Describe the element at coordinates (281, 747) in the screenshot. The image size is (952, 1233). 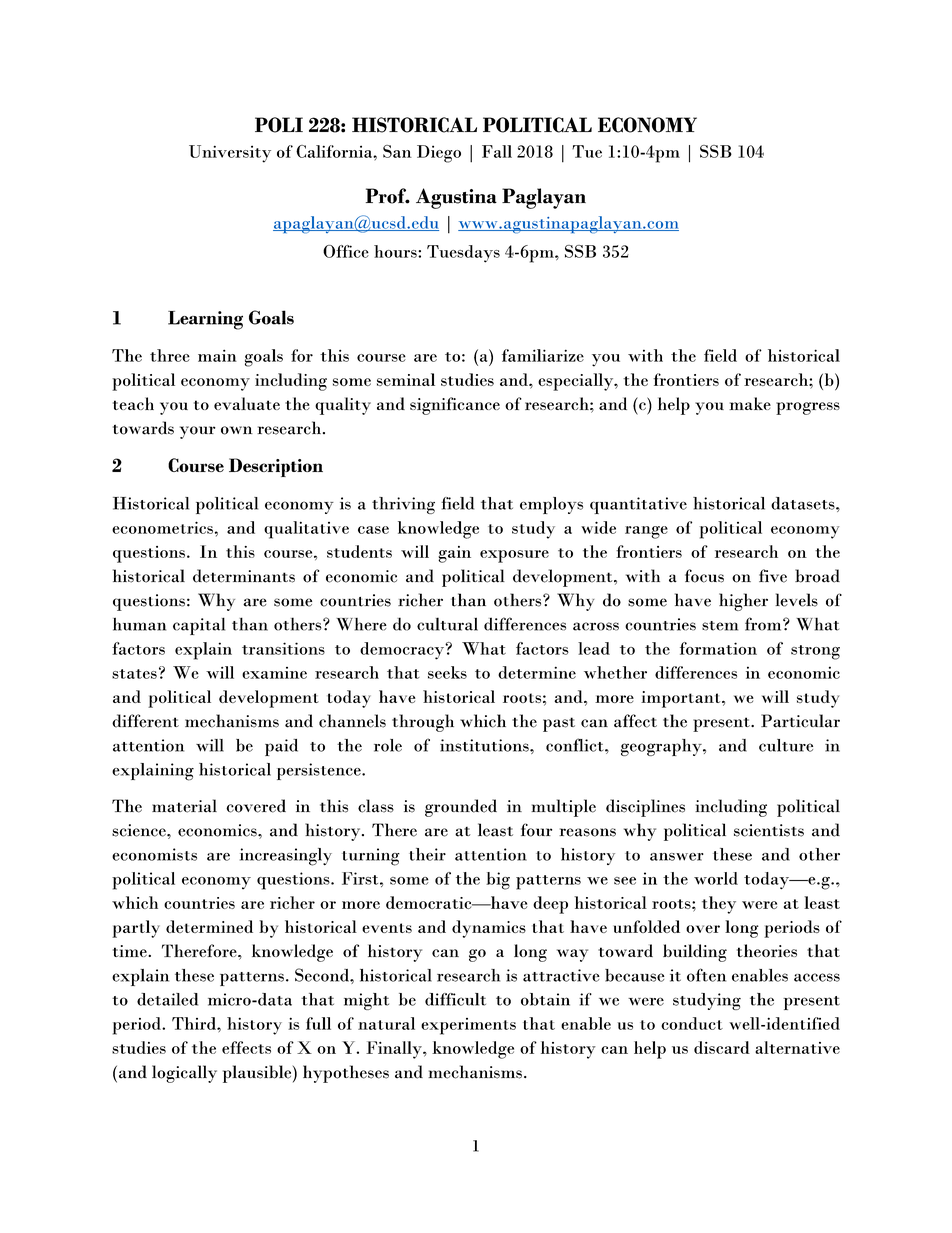
I see `paid` at that location.
